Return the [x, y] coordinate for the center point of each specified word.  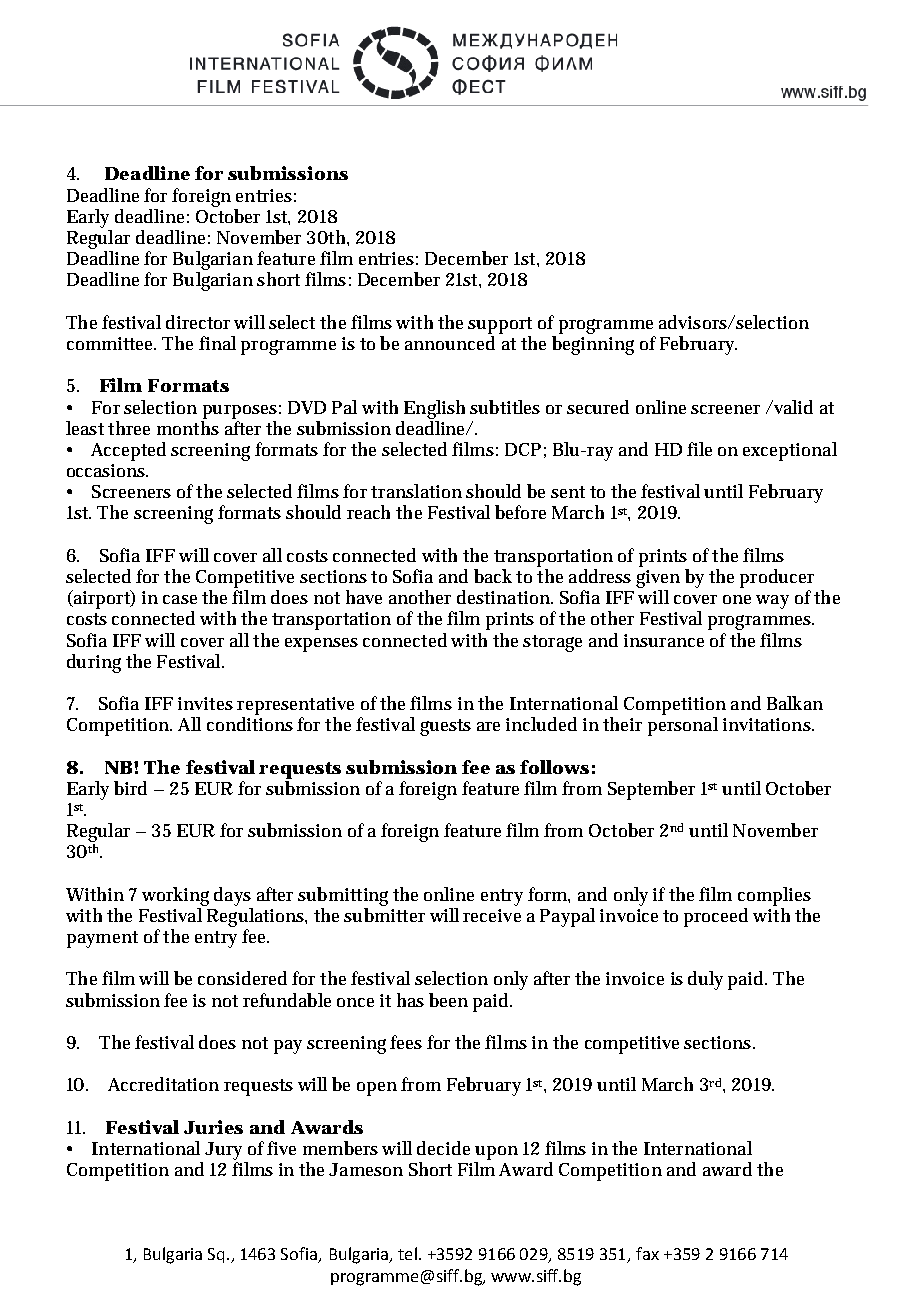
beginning [593, 345]
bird [130, 788]
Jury [223, 1151]
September [651, 790]
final [217, 343]
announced [450, 343]
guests [445, 727]
